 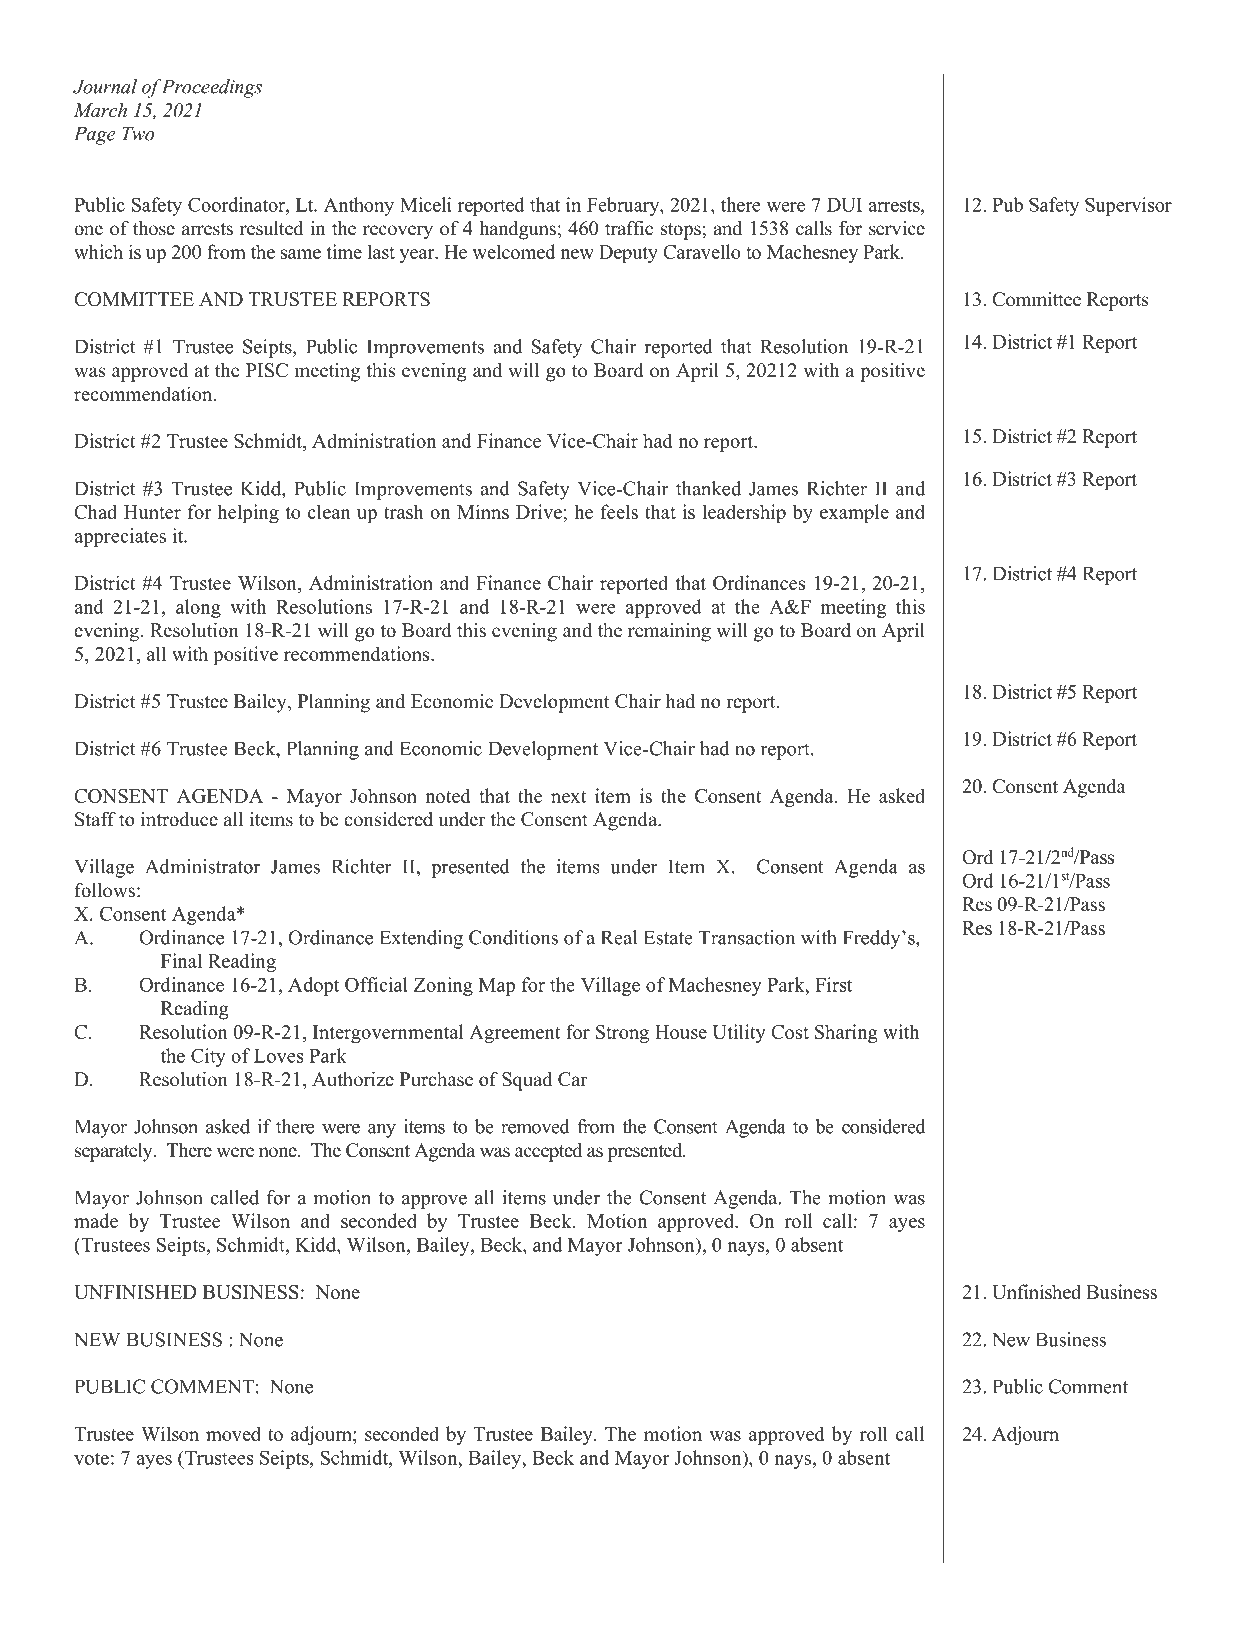 I want to click on Sharing, so click(x=846, y=1033).
